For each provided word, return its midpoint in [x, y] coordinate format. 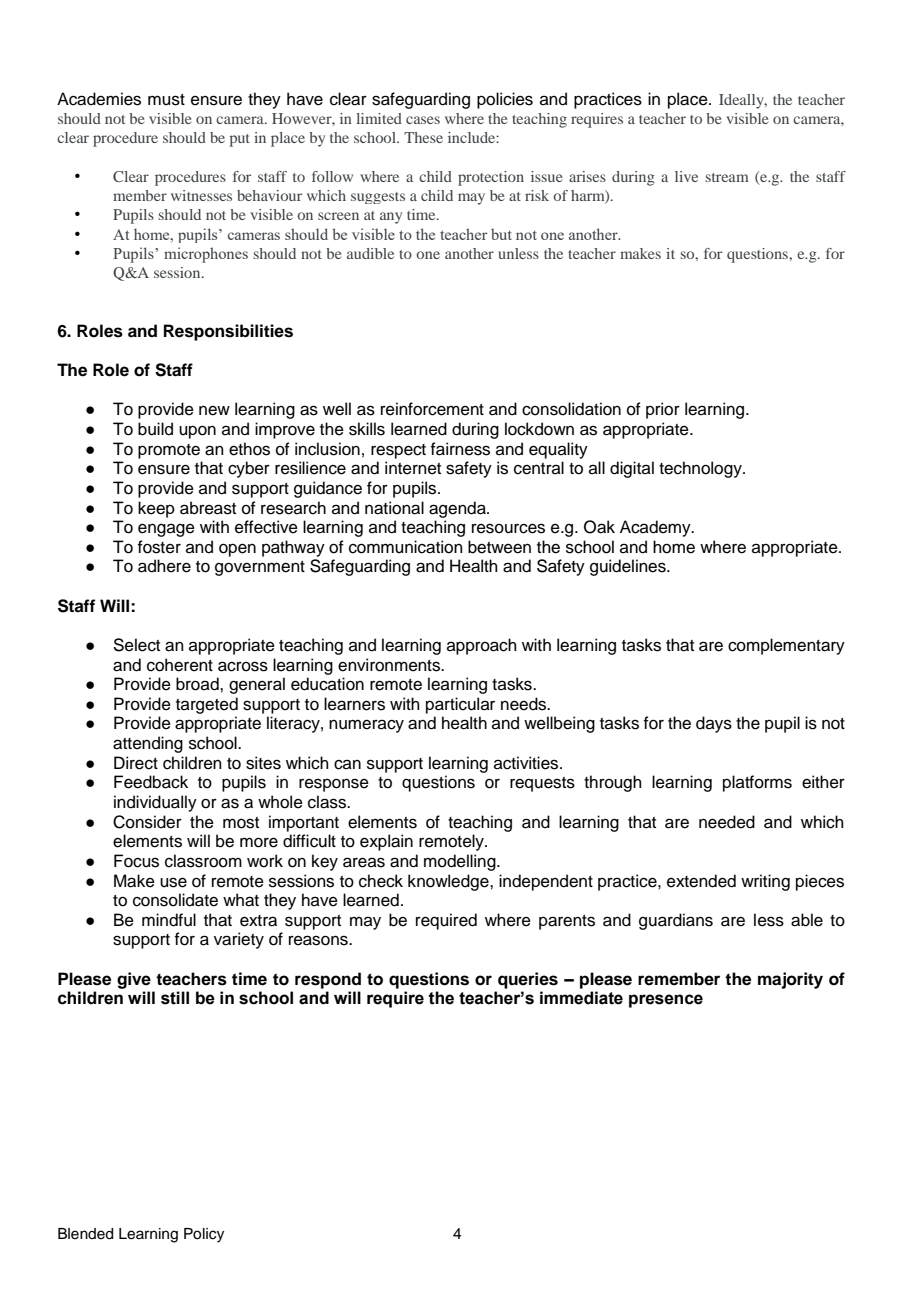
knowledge [449, 882]
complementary [786, 646]
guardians [676, 921]
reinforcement [432, 409]
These [423, 137]
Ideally [742, 101]
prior [663, 410]
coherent [180, 665]
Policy [204, 1235]
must [166, 100]
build [155, 429]
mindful [169, 920]
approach [482, 646]
